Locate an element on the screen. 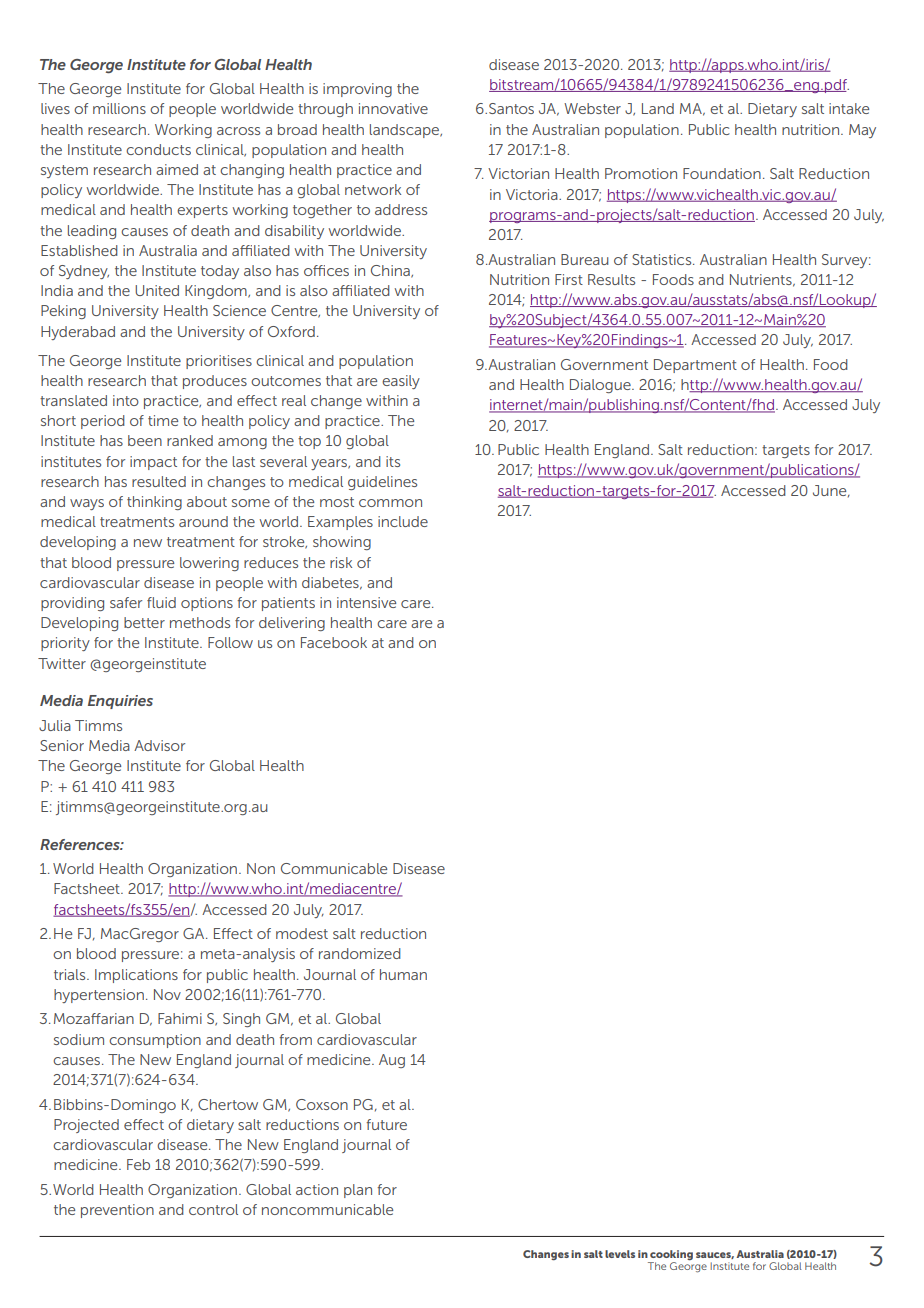  Implications is located at coordinates (136, 976).
